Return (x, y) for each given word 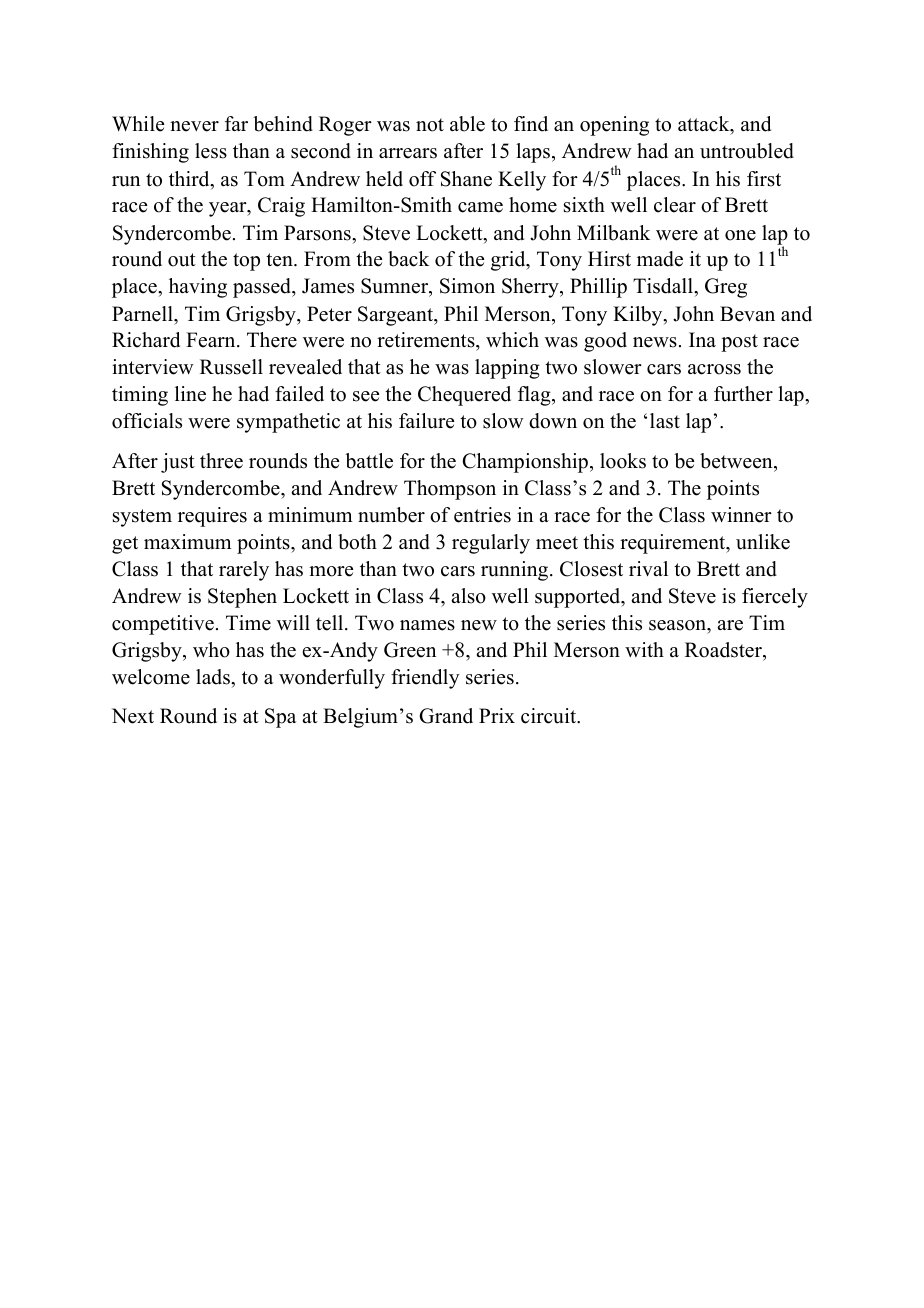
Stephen (242, 598)
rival (648, 568)
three (221, 461)
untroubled (747, 151)
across (714, 369)
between (737, 461)
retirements (427, 341)
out (182, 260)
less (211, 151)
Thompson (450, 490)
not (430, 125)
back (408, 259)
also (468, 596)
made (660, 259)
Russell (231, 367)
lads (214, 677)
